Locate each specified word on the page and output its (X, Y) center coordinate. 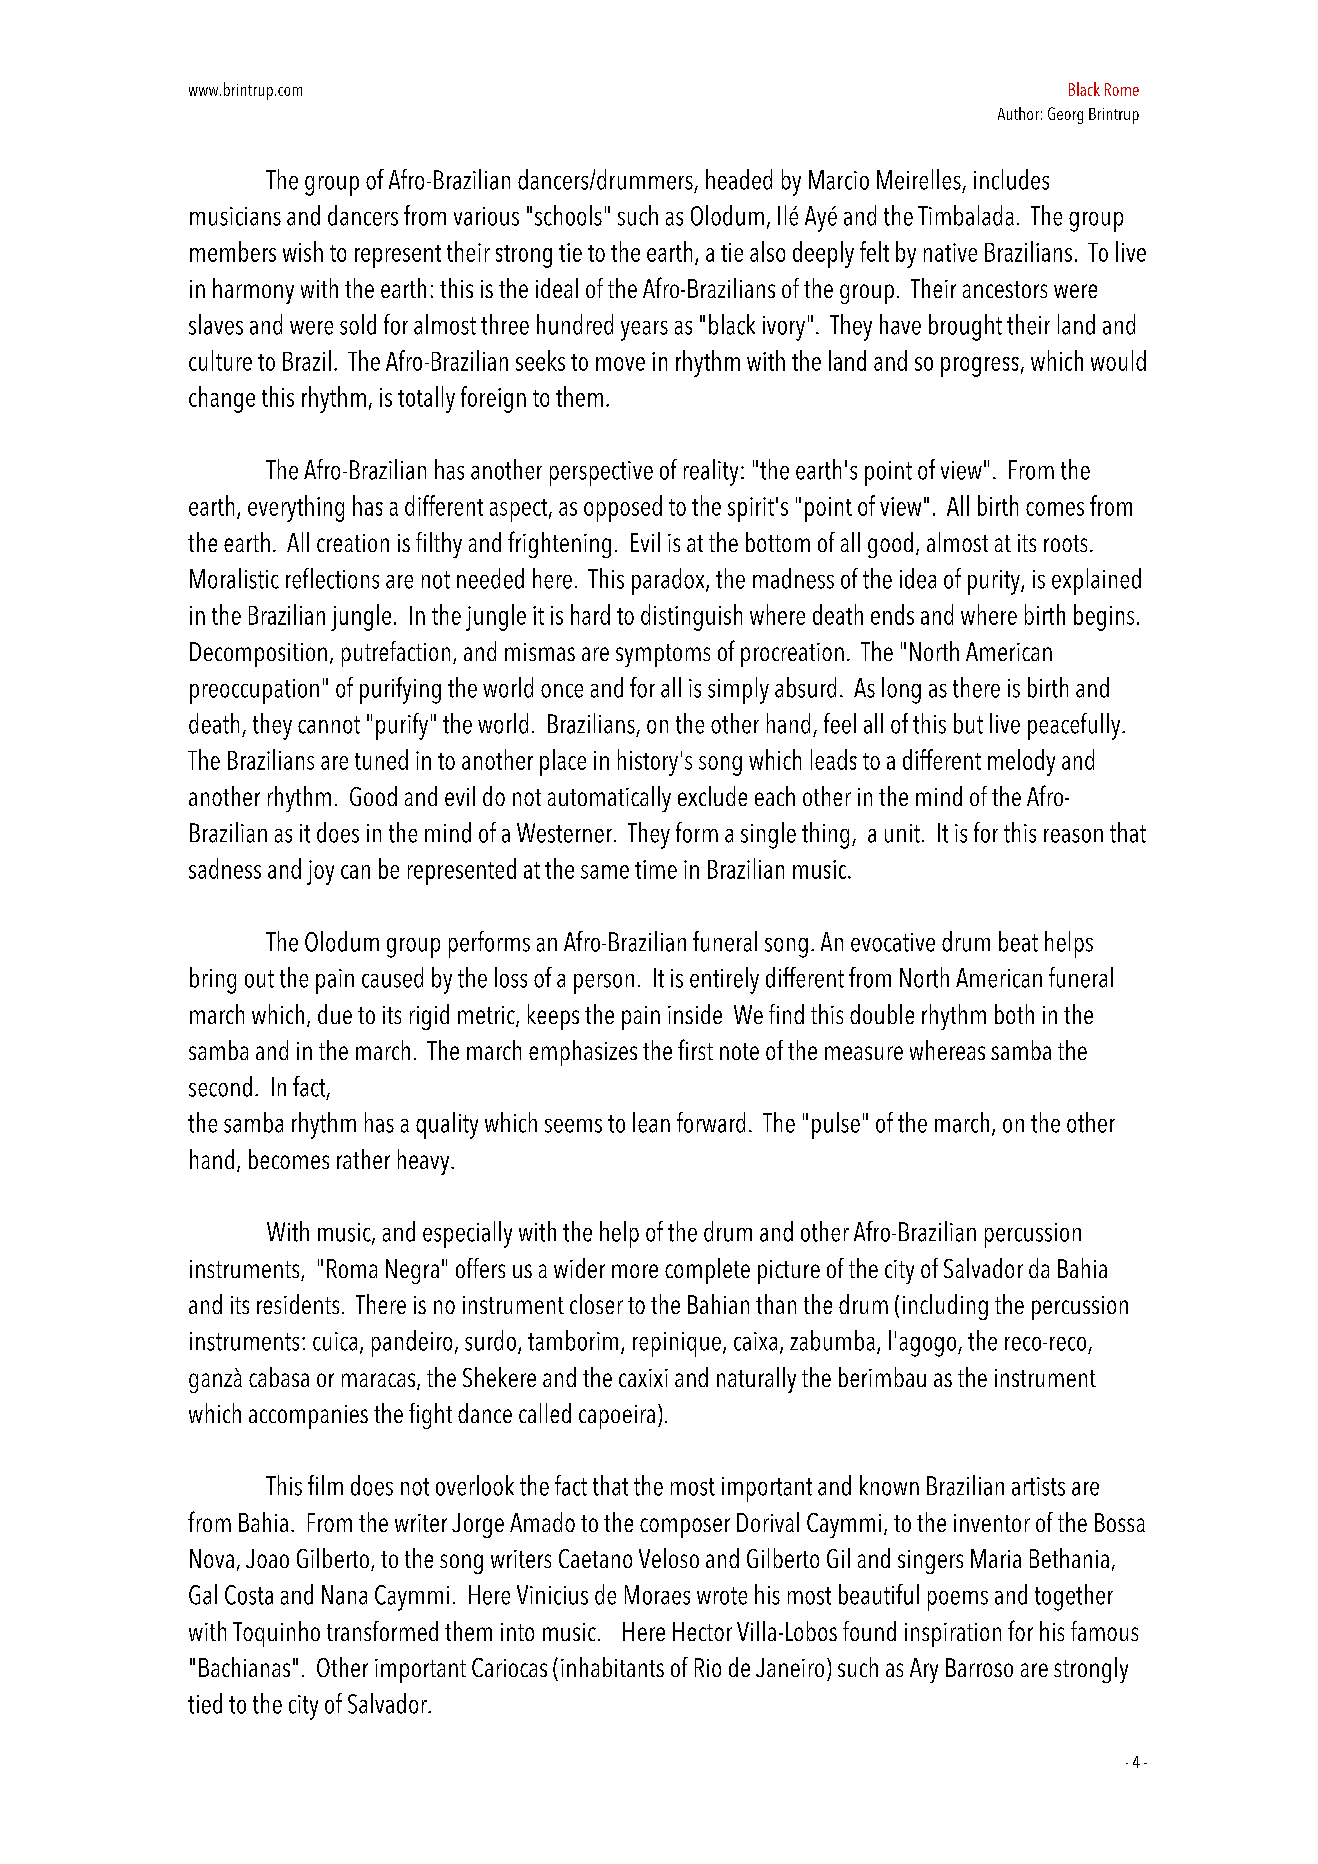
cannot (329, 725)
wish (303, 251)
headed (739, 179)
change (222, 399)
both (1014, 1014)
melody (1021, 762)
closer (596, 1304)
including (945, 1307)
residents (298, 1304)
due (335, 1014)
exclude (712, 796)
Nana (344, 1595)
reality (711, 472)
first (695, 1049)
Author (1018, 113)
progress (980, 367)
